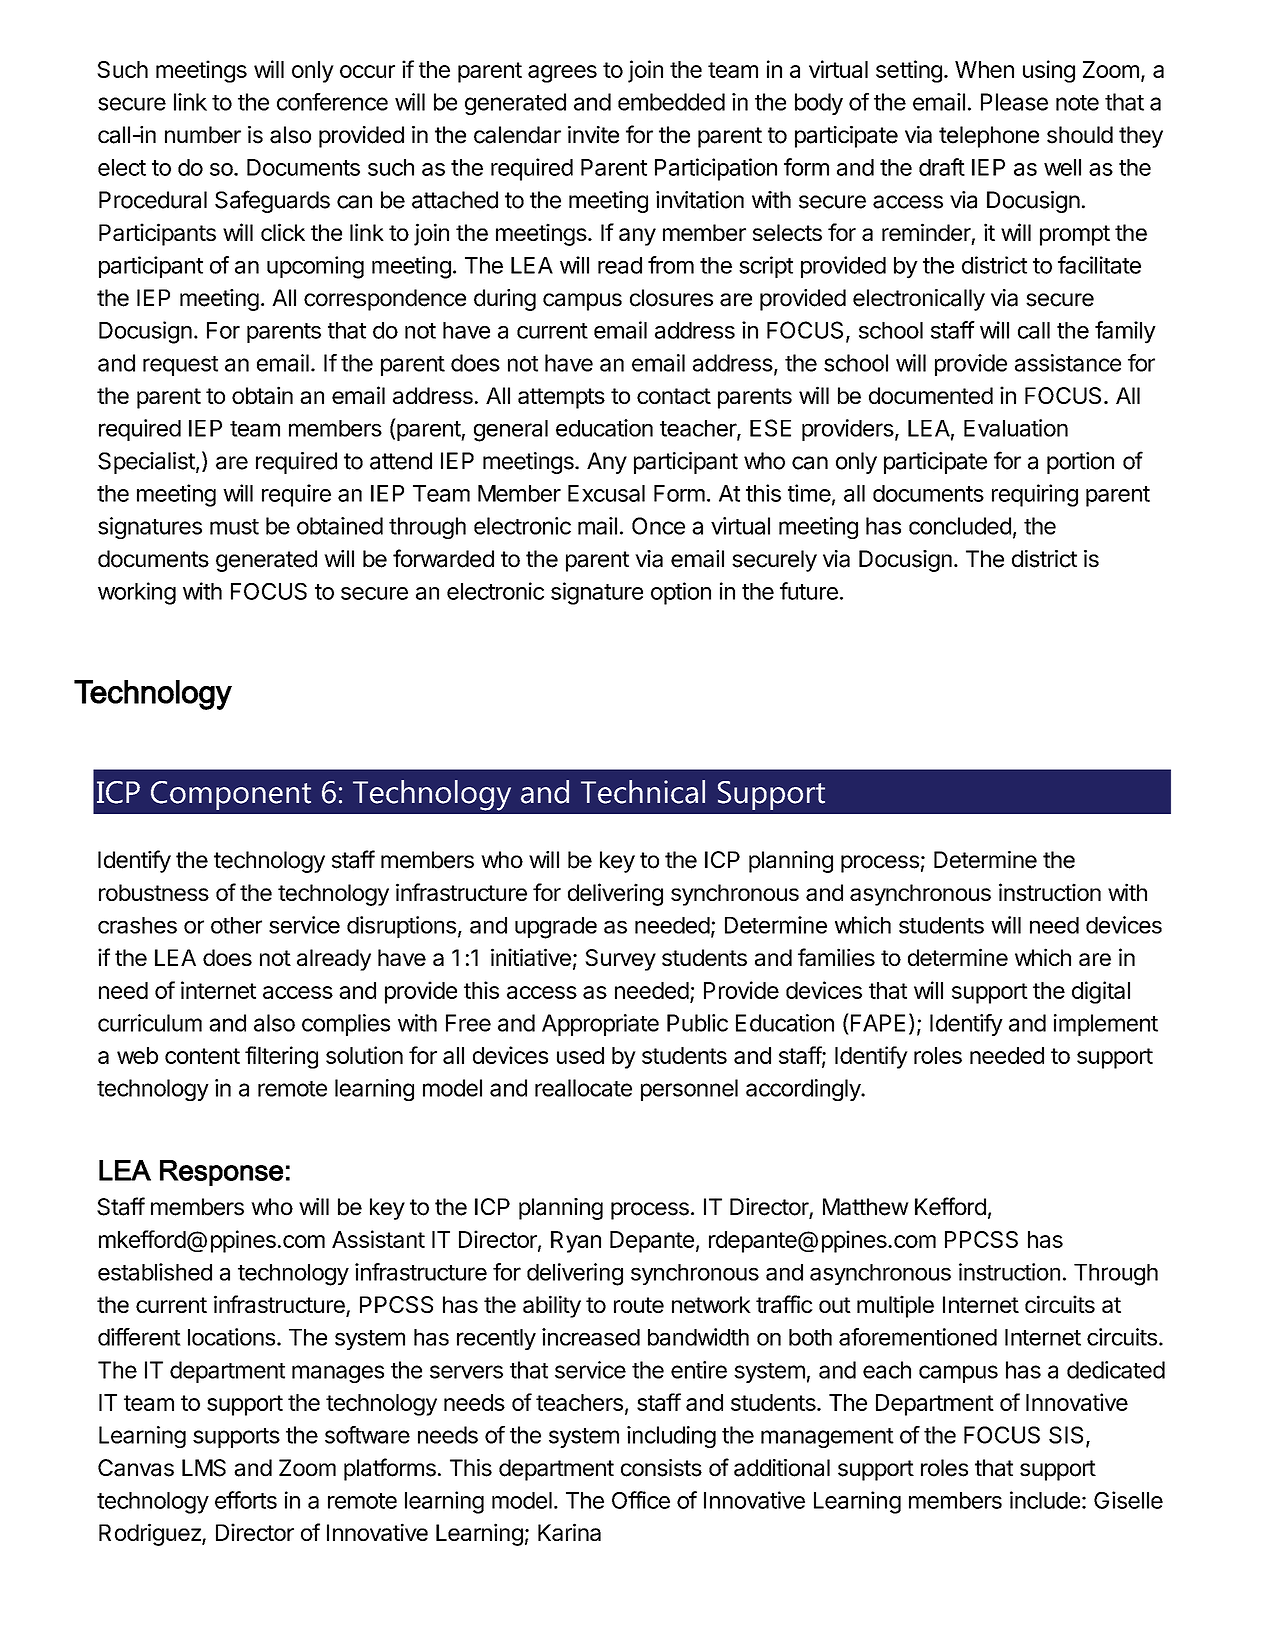 The image size is (1266, 1639). Describe the element at coordinates (203, 135) in the screenshot. I see `number` at that location.
